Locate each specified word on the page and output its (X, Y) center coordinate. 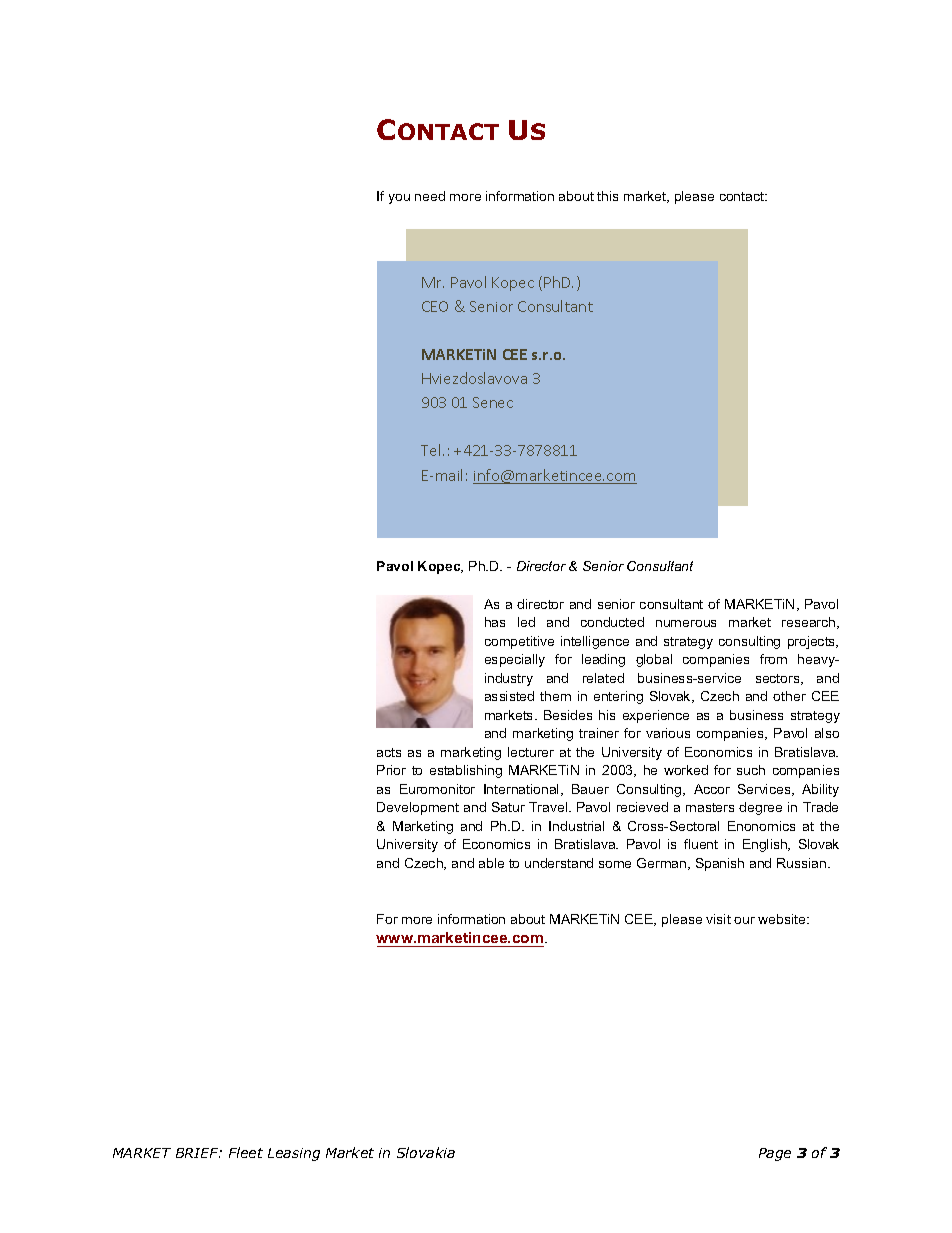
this (607, 196)
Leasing (294, 1154)
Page (775, 1154)
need (430, 196)
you (399, 199)
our (744, 920)
